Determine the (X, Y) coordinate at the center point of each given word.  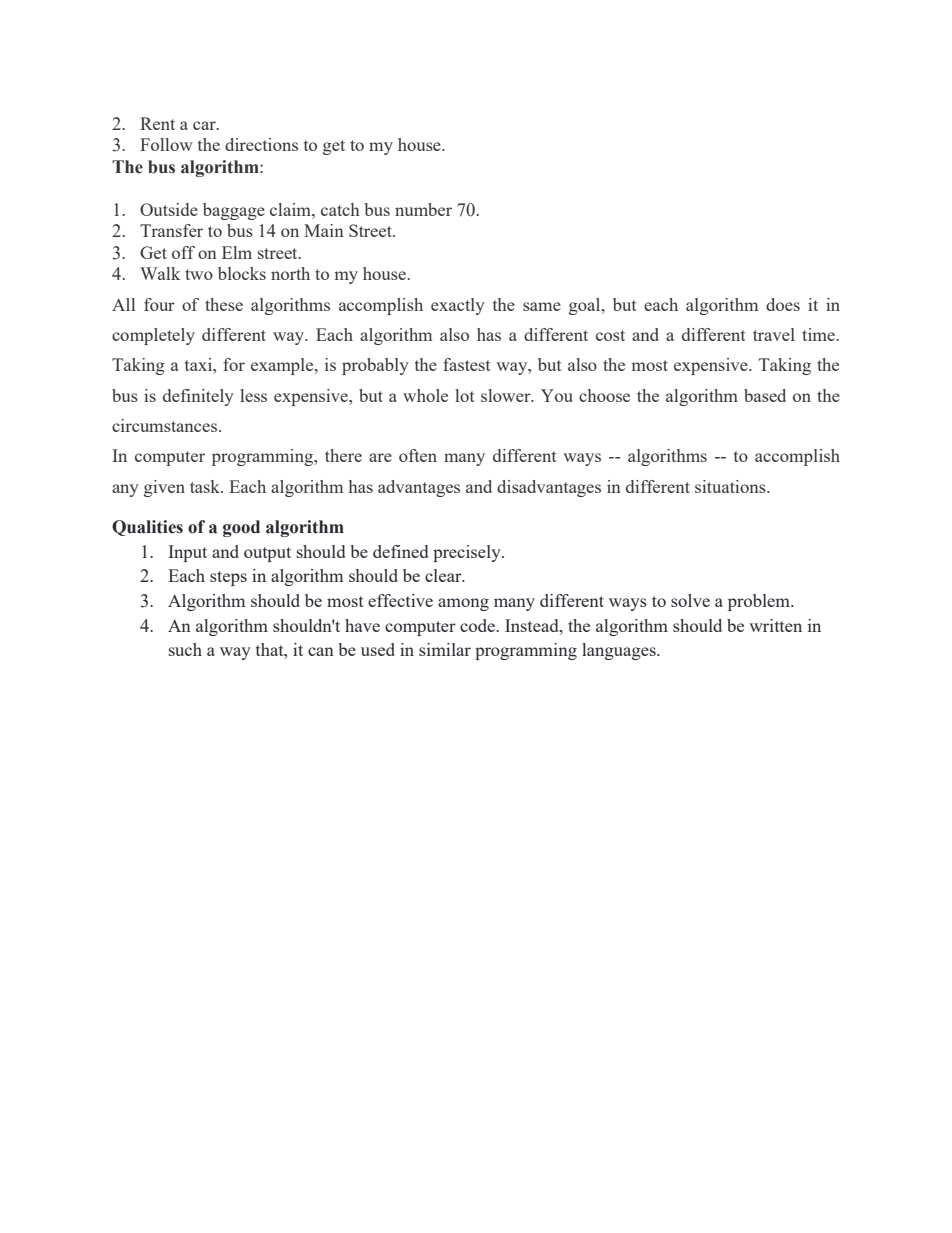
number (423, 209)
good (241, 528)
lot (465, 395)
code (478, 625)
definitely (198, 397)
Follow (166, 144)
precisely (468, 553)
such (185, 649)
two (199, 274)
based (765, 395)
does (783, 304)
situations (731, 486)
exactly (458, 306)
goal (586, 306)
